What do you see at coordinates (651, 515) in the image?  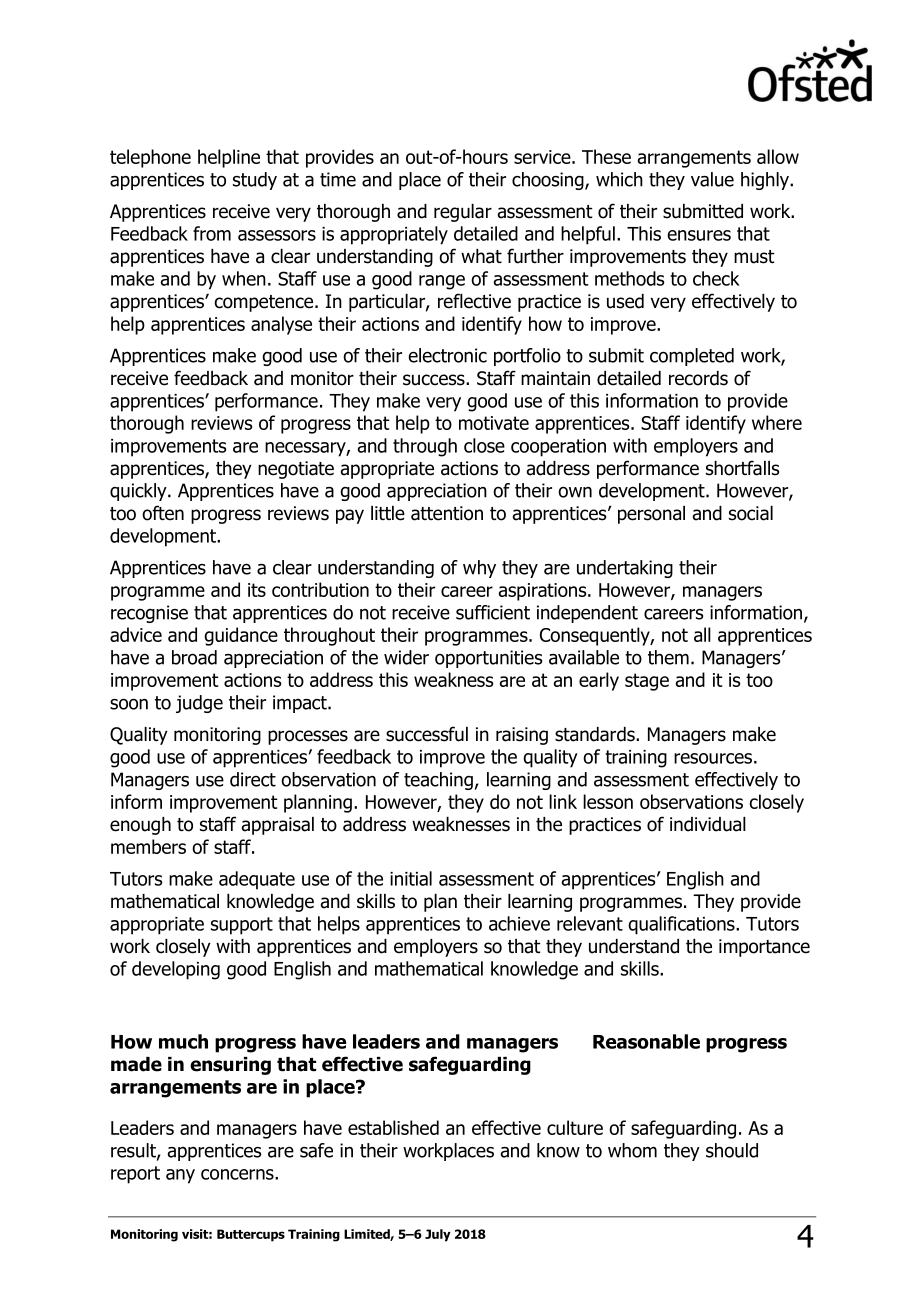 I see `personal` at bounding box center [651, 515].
